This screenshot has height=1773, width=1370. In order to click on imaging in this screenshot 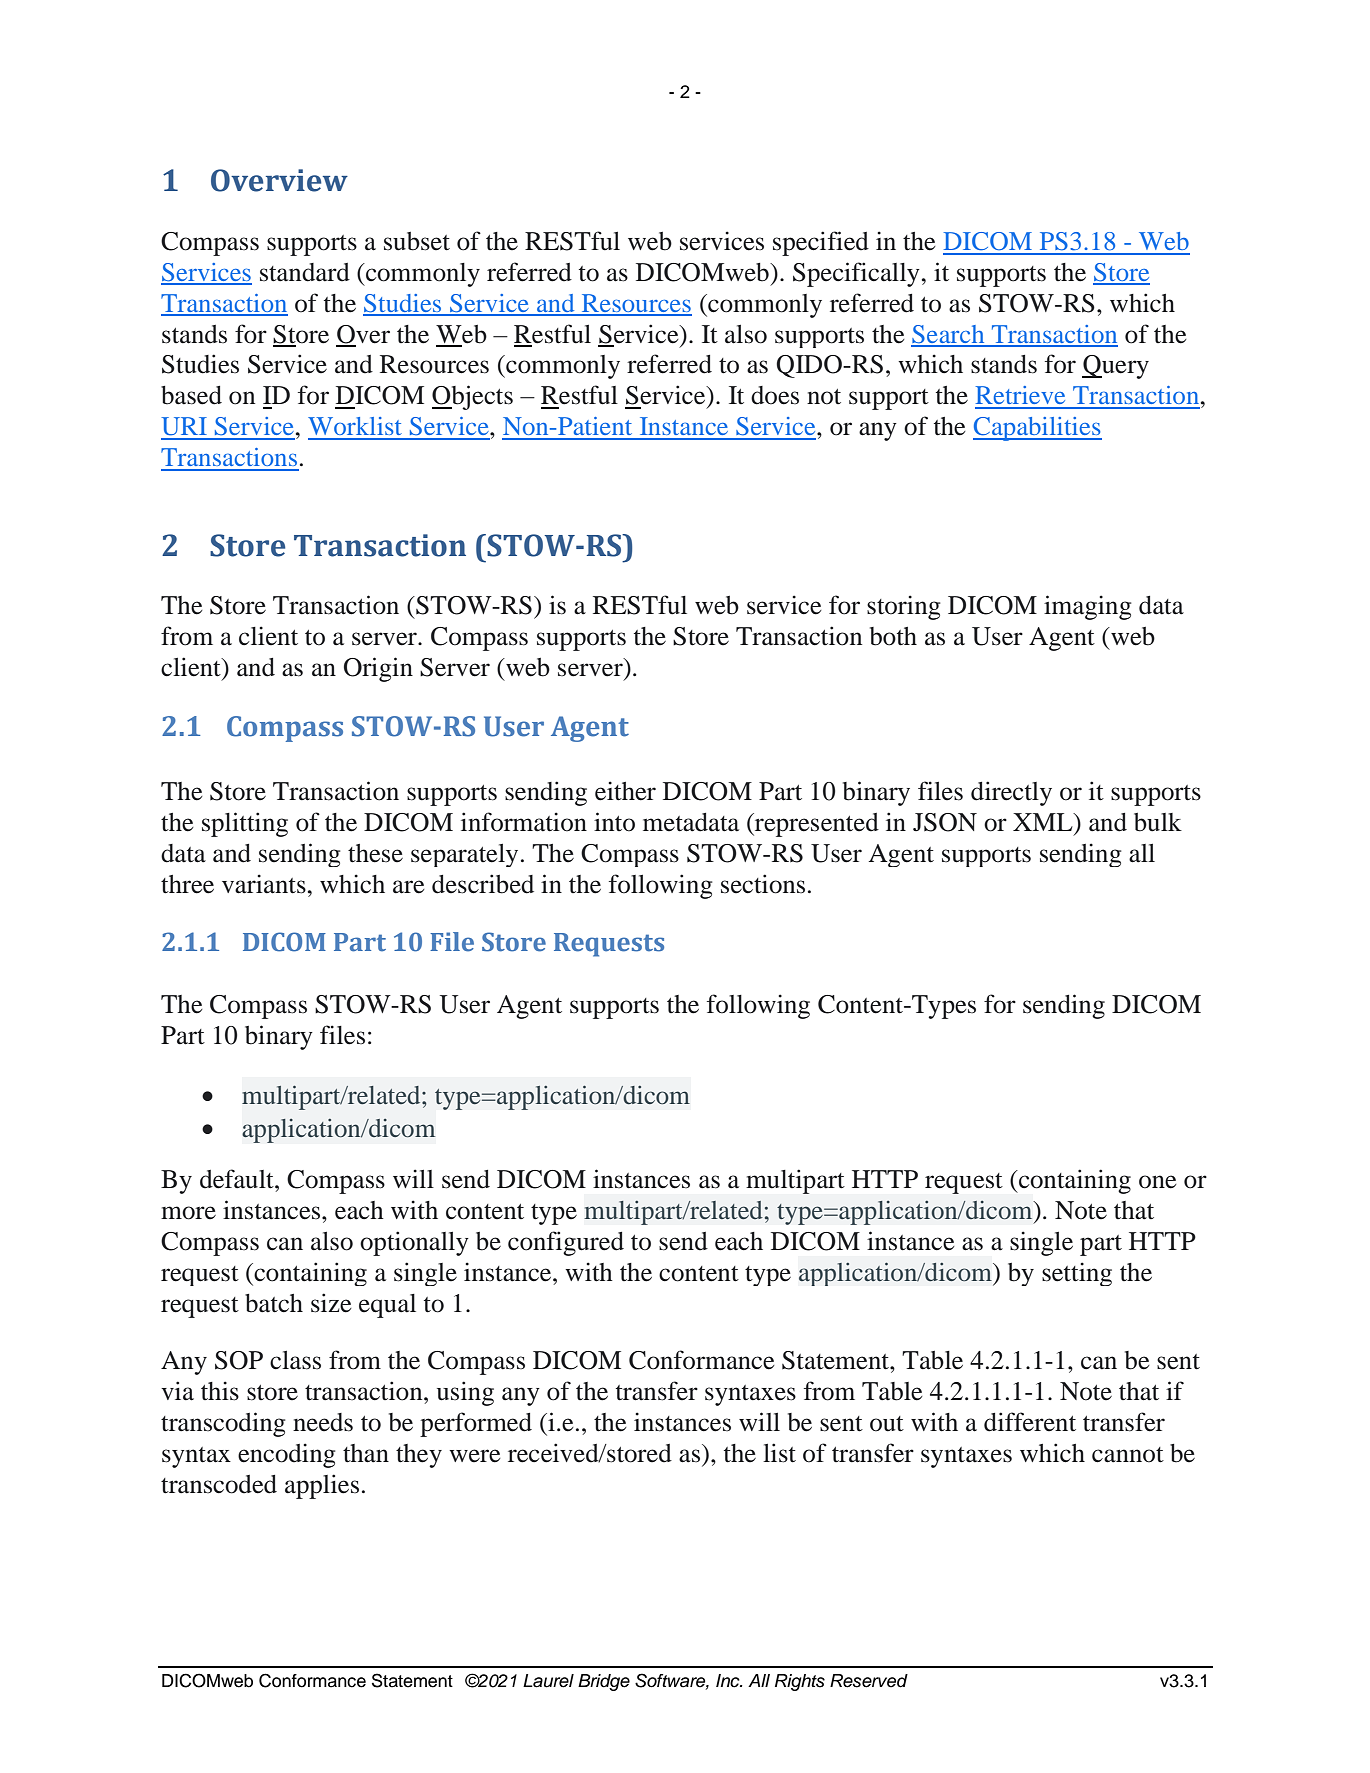, I will do `click(1087, 607)`.
